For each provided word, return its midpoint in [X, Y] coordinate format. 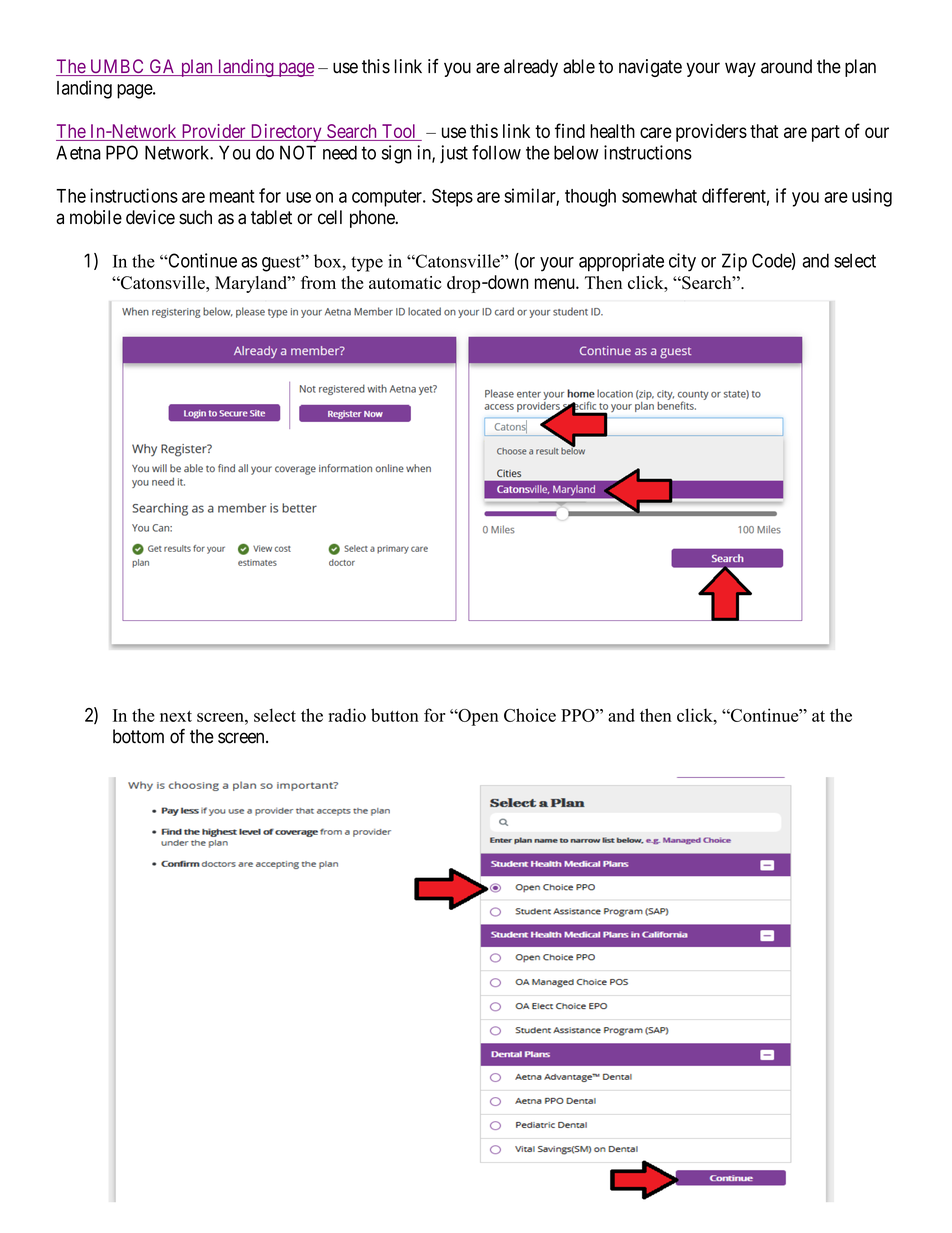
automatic [405, 283]
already [531, 68]
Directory [286, 133]
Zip [734, 262]
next [176, 716]
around [786, 66]
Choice [530, 715]
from [318, 283]
